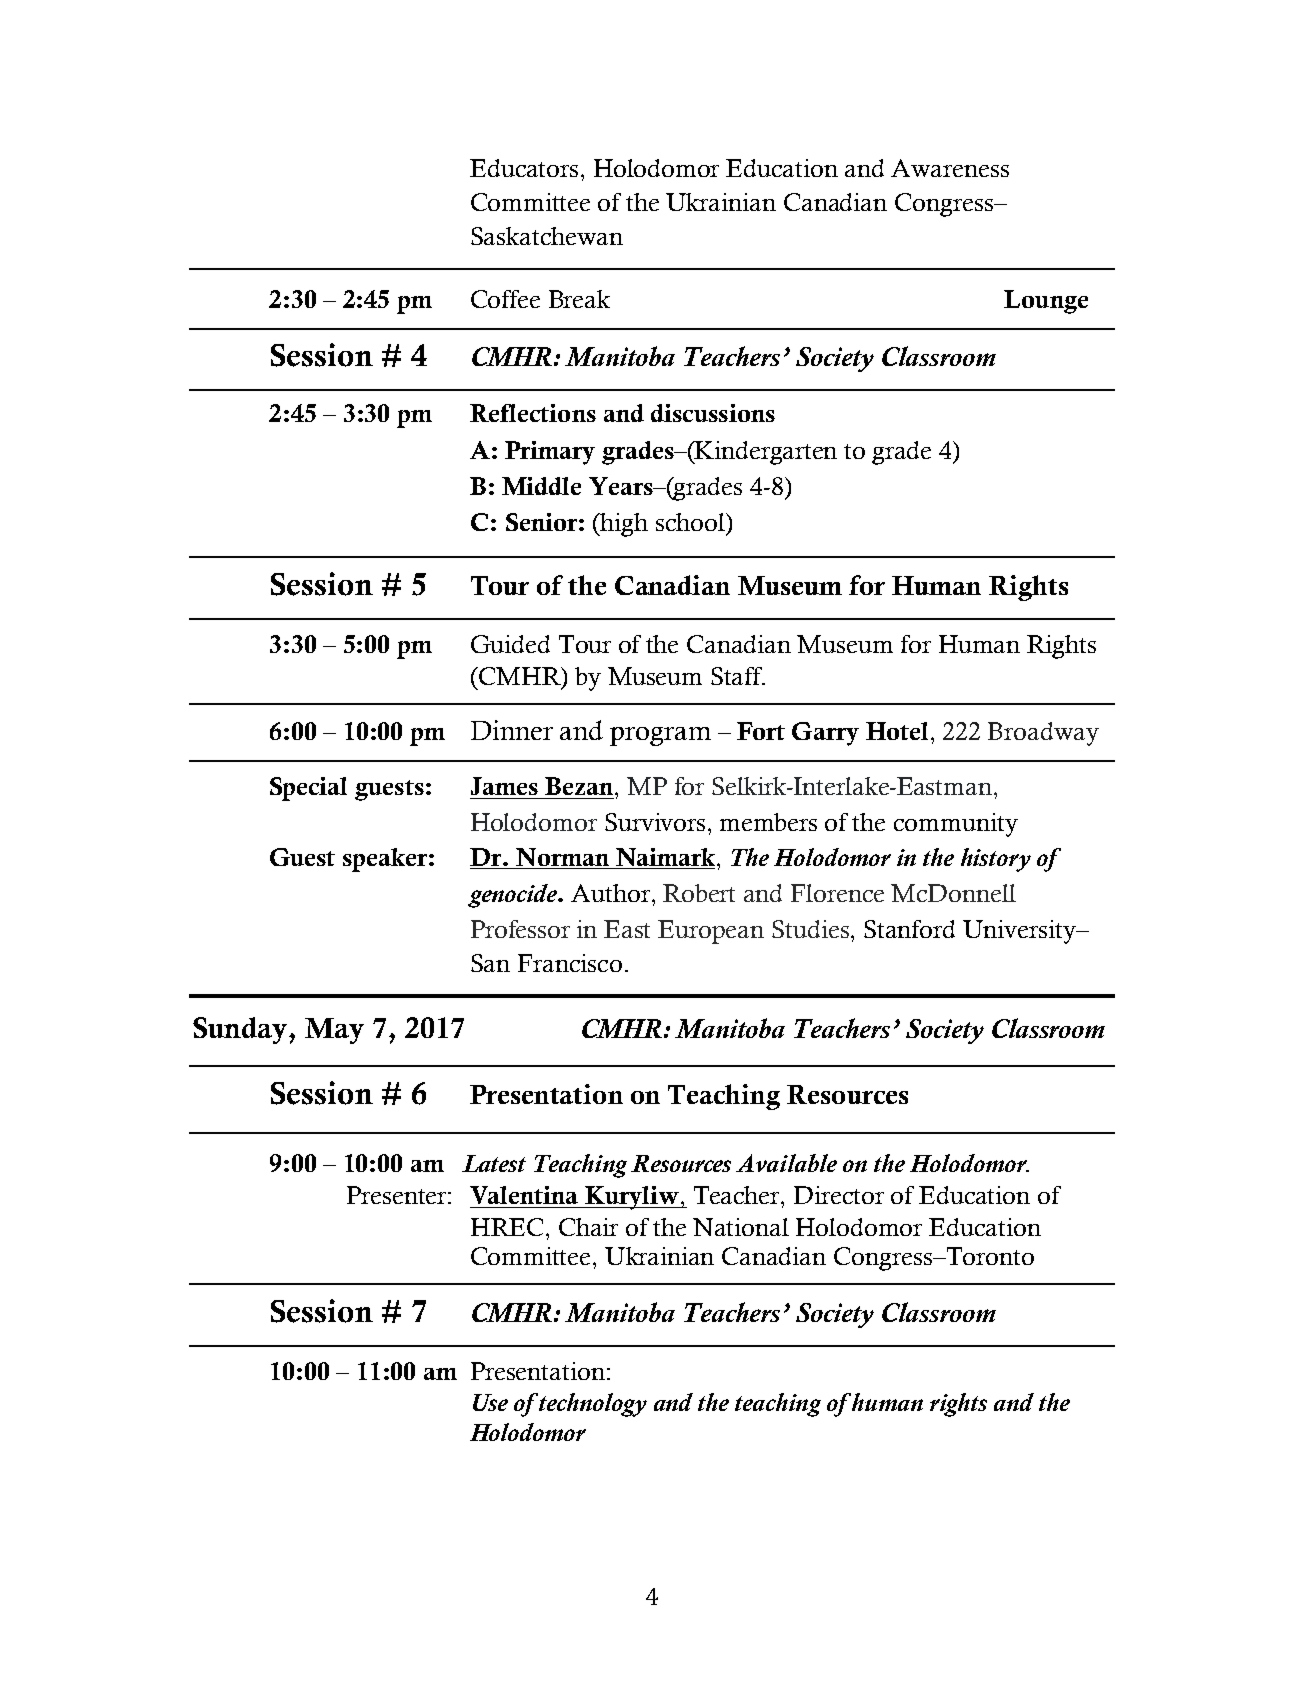 The width and height of the screenshot is (1303, 1686). I want to click on Director, so click(839, 1195).
